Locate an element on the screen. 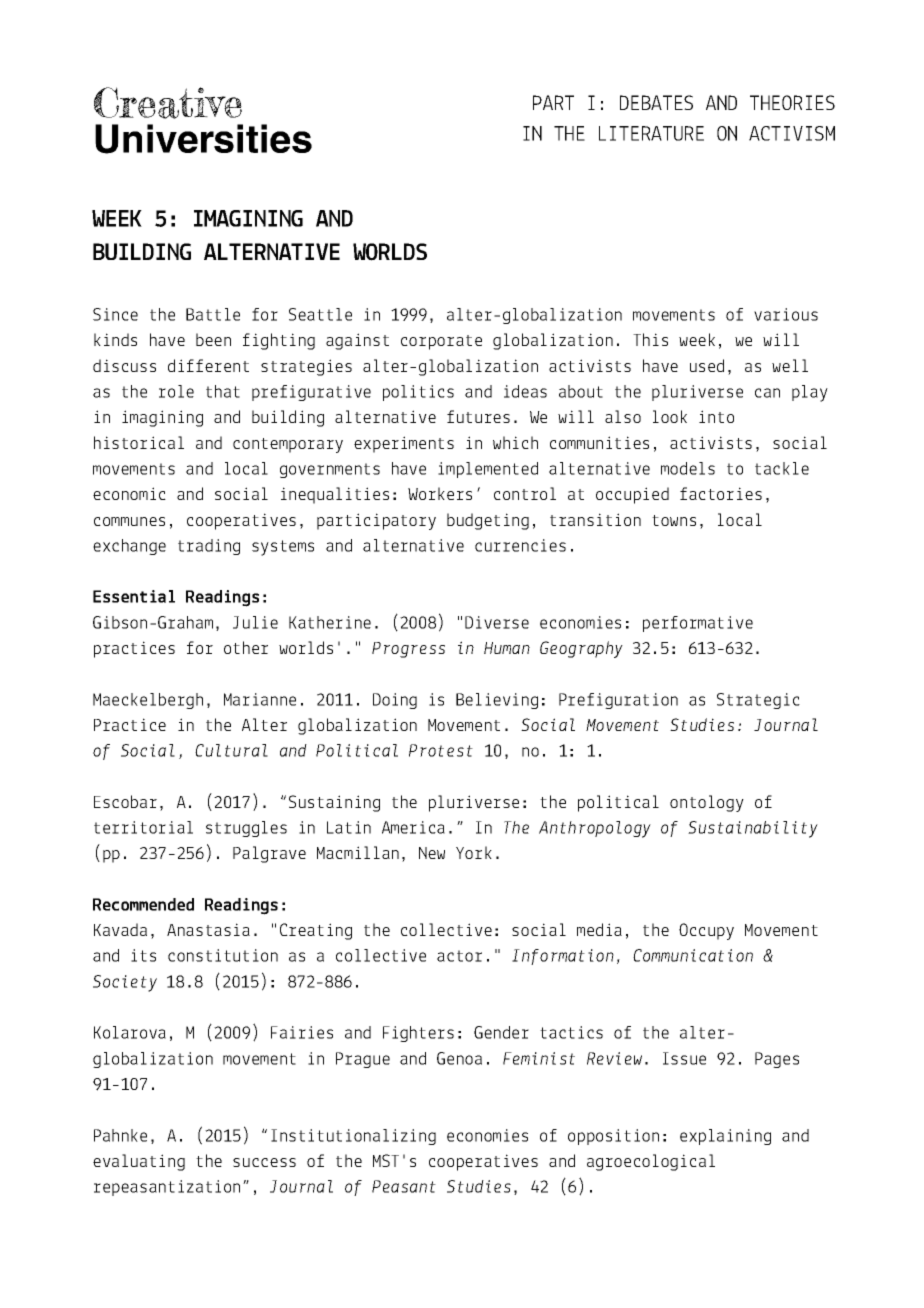 The width and height of the screenshot is (924, 1308). used is located at coordinates (707, 365).
